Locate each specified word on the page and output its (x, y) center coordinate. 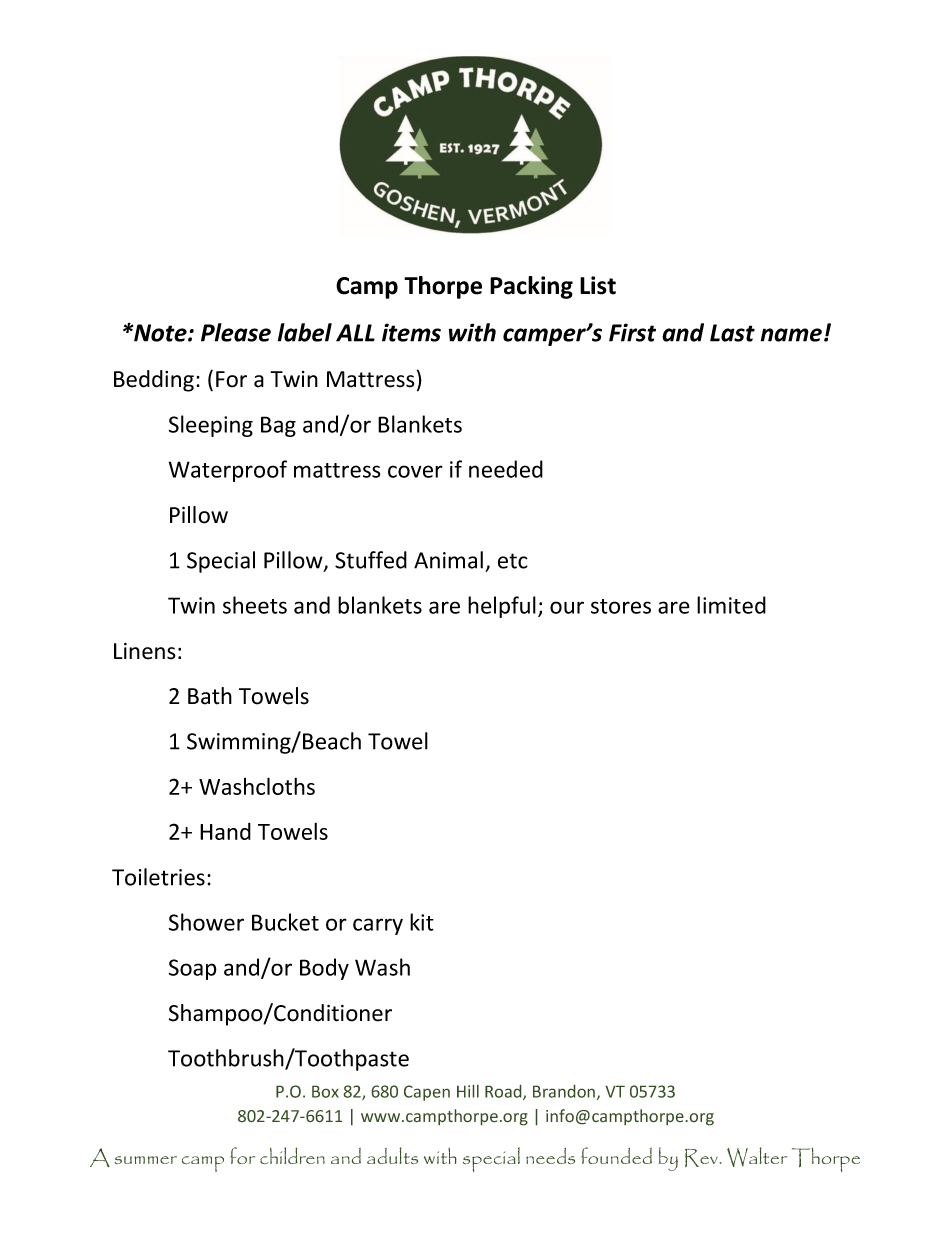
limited (731, 605)
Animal (448, 560)
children (292, 1156)
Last (732, 333)
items (411, 332)
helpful (502, 607)
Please (236, 332)
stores (621, 606)
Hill (468, 1091)
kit (422, 922)
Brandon (564, 1091)
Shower (206, 922)
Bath (210, 696)
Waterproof (228, 471)
